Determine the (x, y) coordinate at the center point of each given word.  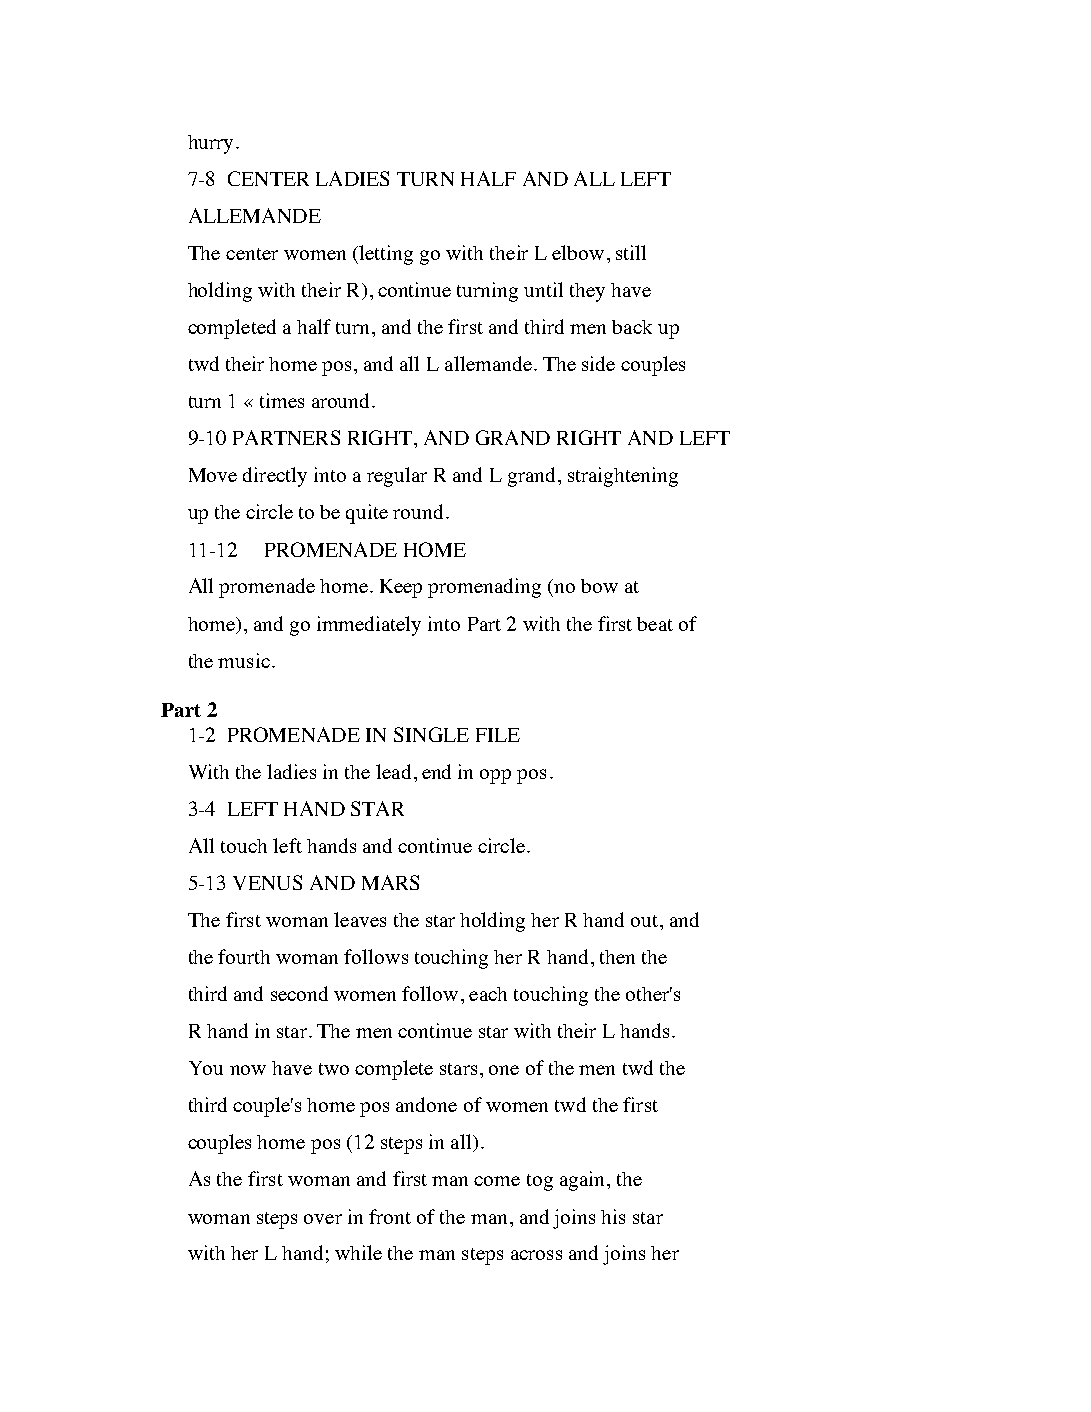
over (323, 1219)
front (390, 1216)
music (244, 660)
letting (385, 255)
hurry (210, 144)
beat (655, 624)
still (631, 252)
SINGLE (431, 734)
